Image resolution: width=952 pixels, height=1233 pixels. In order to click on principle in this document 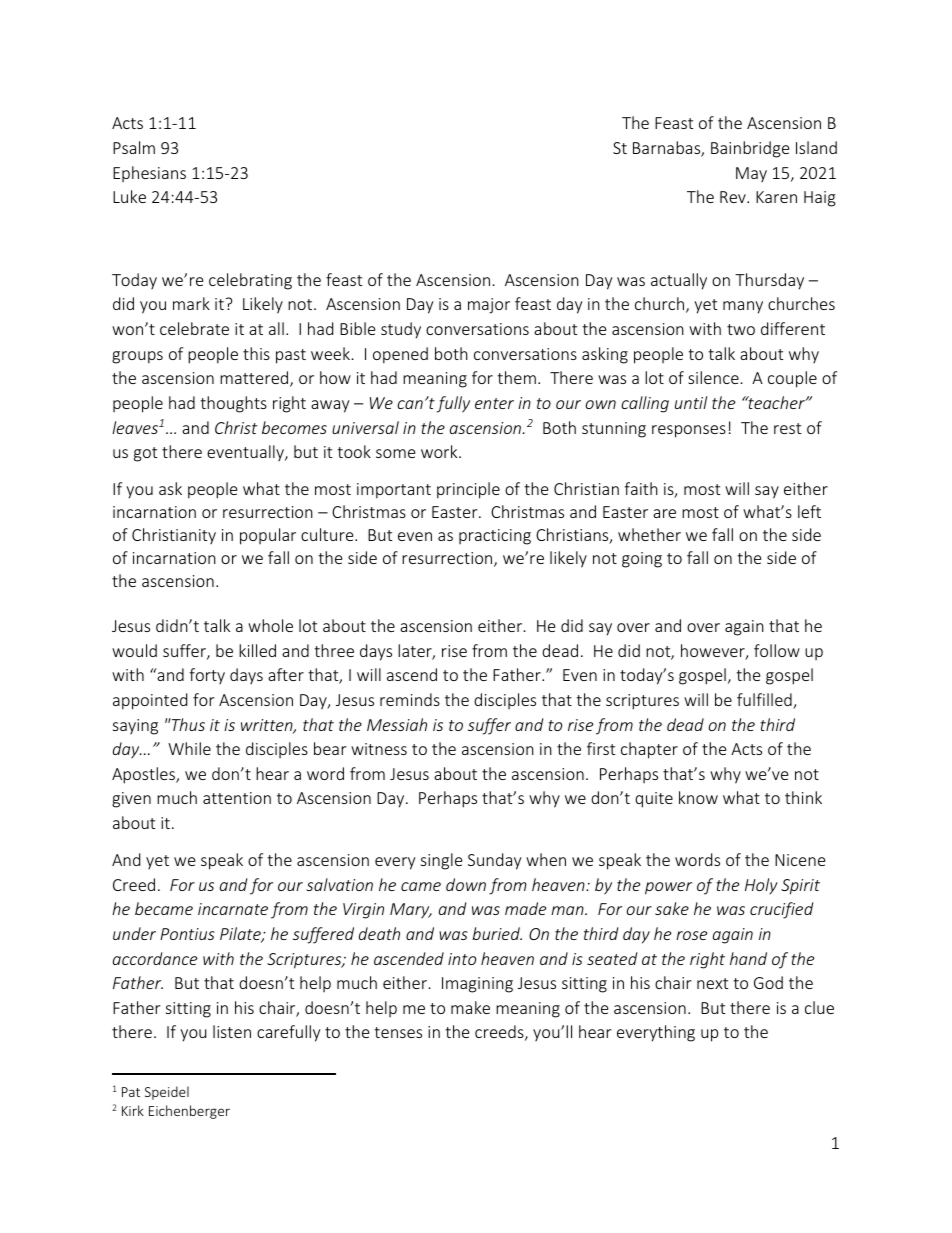, I will do `click(468, 490)`.
